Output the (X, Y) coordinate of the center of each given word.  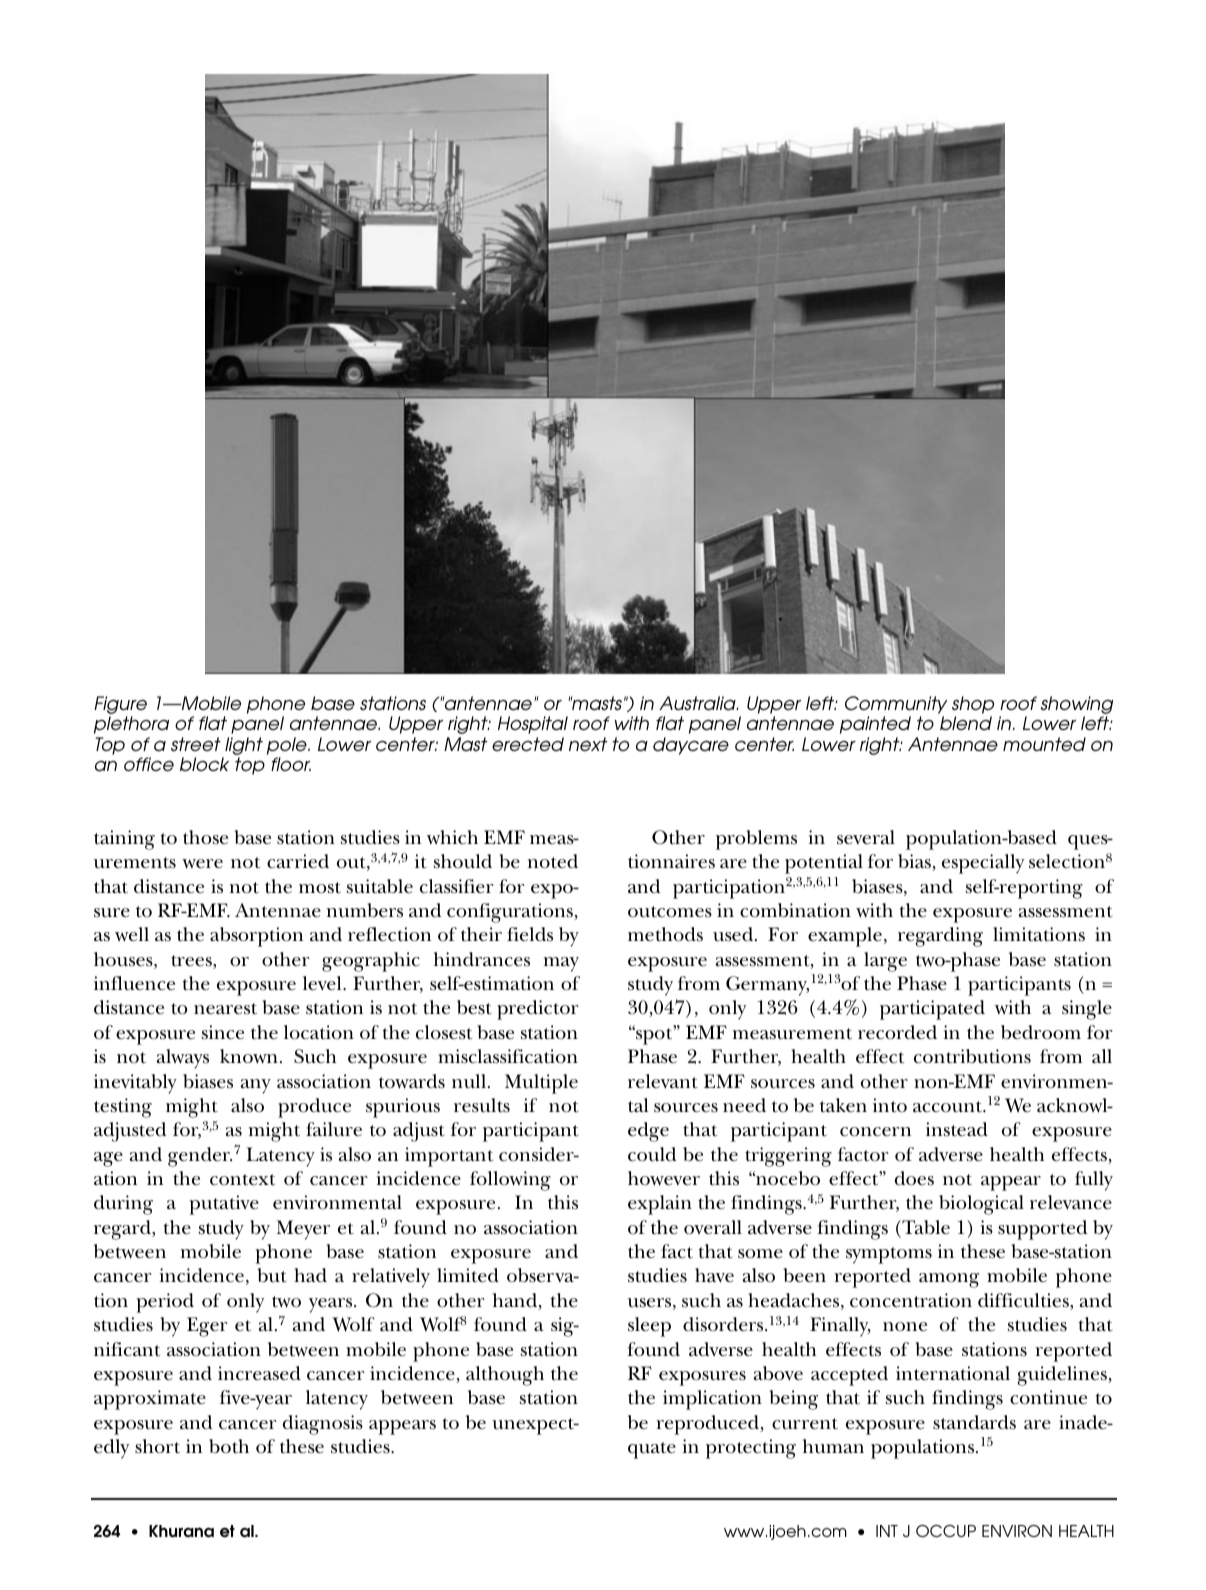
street (196, 744)
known (249, 1056)
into (890, 1105)
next (588, 744)
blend (966, 723)
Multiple (541, 1084)
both (229, 1446)
